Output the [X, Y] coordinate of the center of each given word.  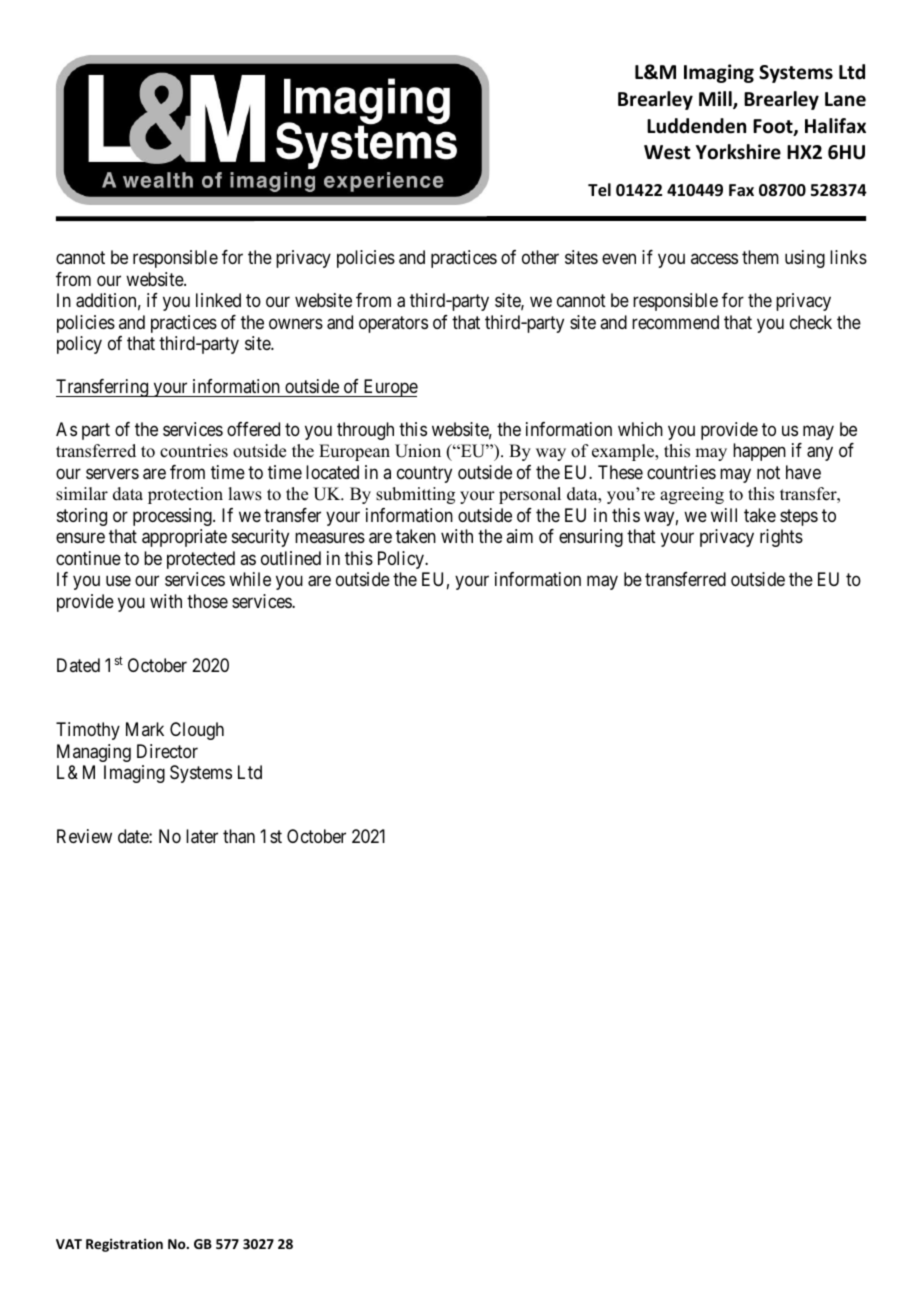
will [724, 515]
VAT [69, 1244]
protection [185, 495]
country [424, 474]
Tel [599, 190]
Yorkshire [738, 152]
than [239, 836]
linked [218, 300]
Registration [124, 1245]
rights [781, 538]
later [202, 836]
